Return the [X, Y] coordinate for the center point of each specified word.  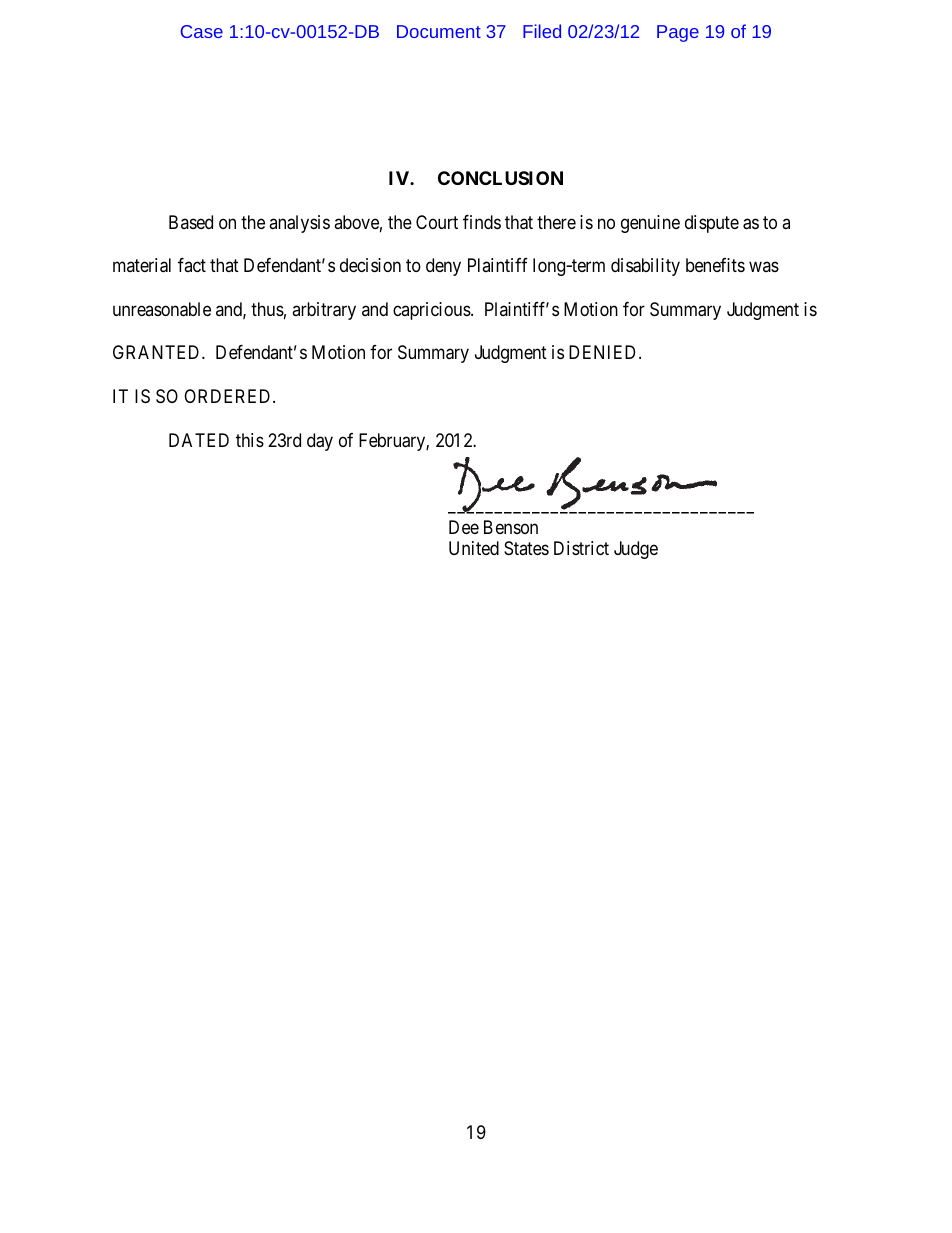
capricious [432, 311]
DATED [199, 440]
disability [645, 267]
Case [202, 31]
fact [192, 265]
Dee [464, 527]
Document [439, 31]
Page [678, 33]
